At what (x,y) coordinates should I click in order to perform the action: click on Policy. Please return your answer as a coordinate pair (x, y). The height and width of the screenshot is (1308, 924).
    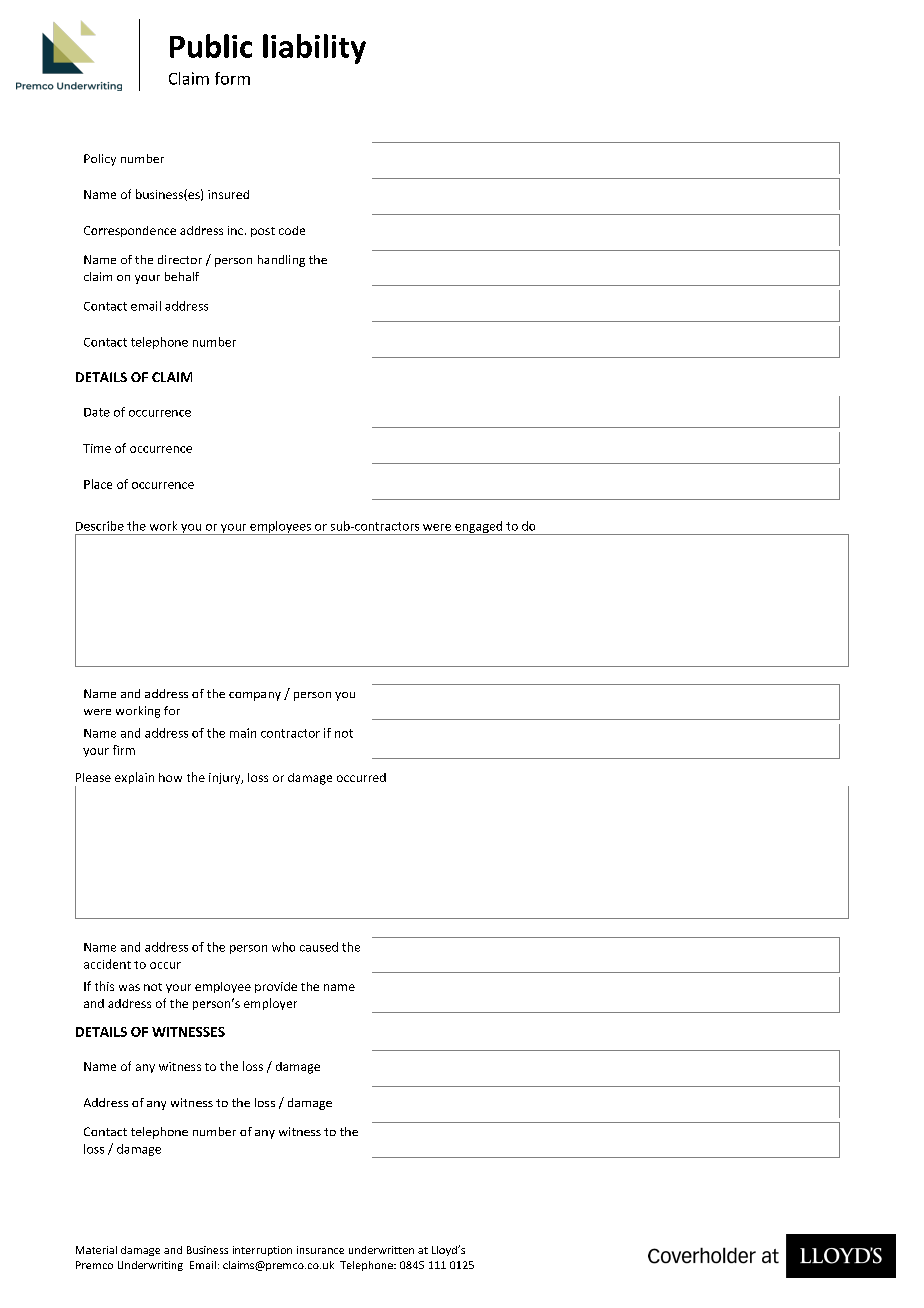
    Looking at the image, I should click on (100, 160).
